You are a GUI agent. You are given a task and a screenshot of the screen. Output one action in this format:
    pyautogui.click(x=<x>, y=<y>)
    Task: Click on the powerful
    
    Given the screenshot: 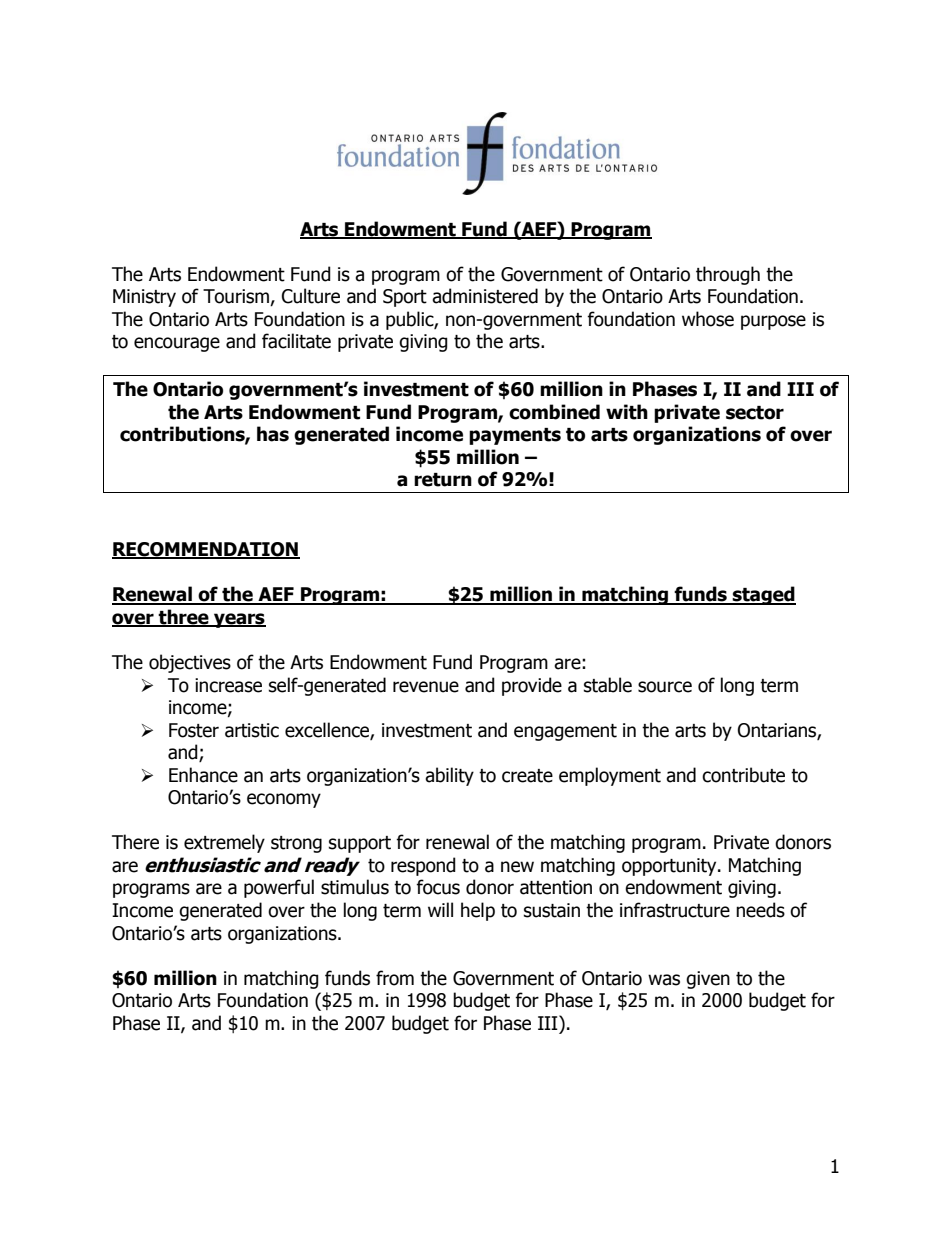 What is the action you would take?
    pyautogui.click(x=279, y=888)
